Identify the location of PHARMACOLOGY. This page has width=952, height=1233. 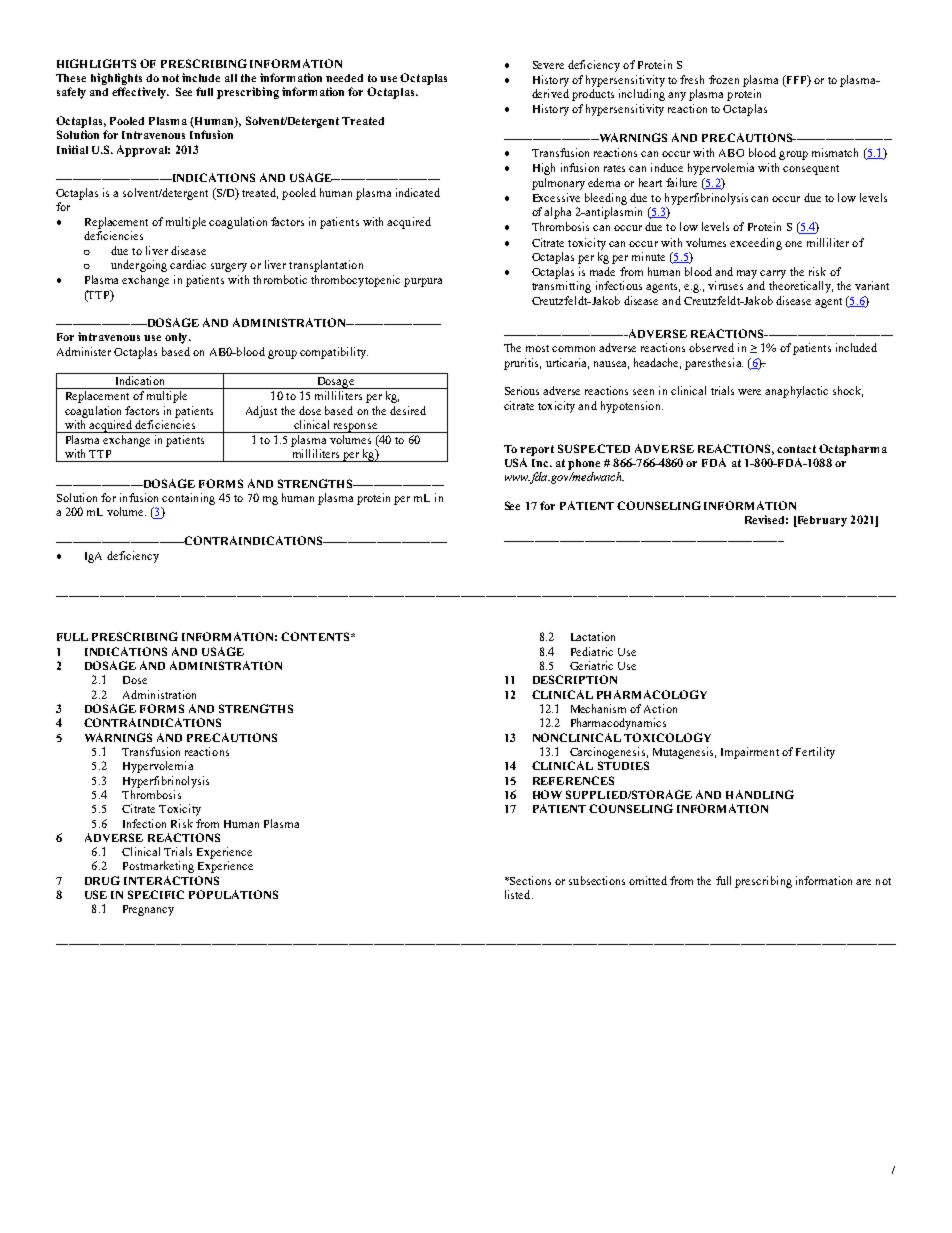
(652, 694).
